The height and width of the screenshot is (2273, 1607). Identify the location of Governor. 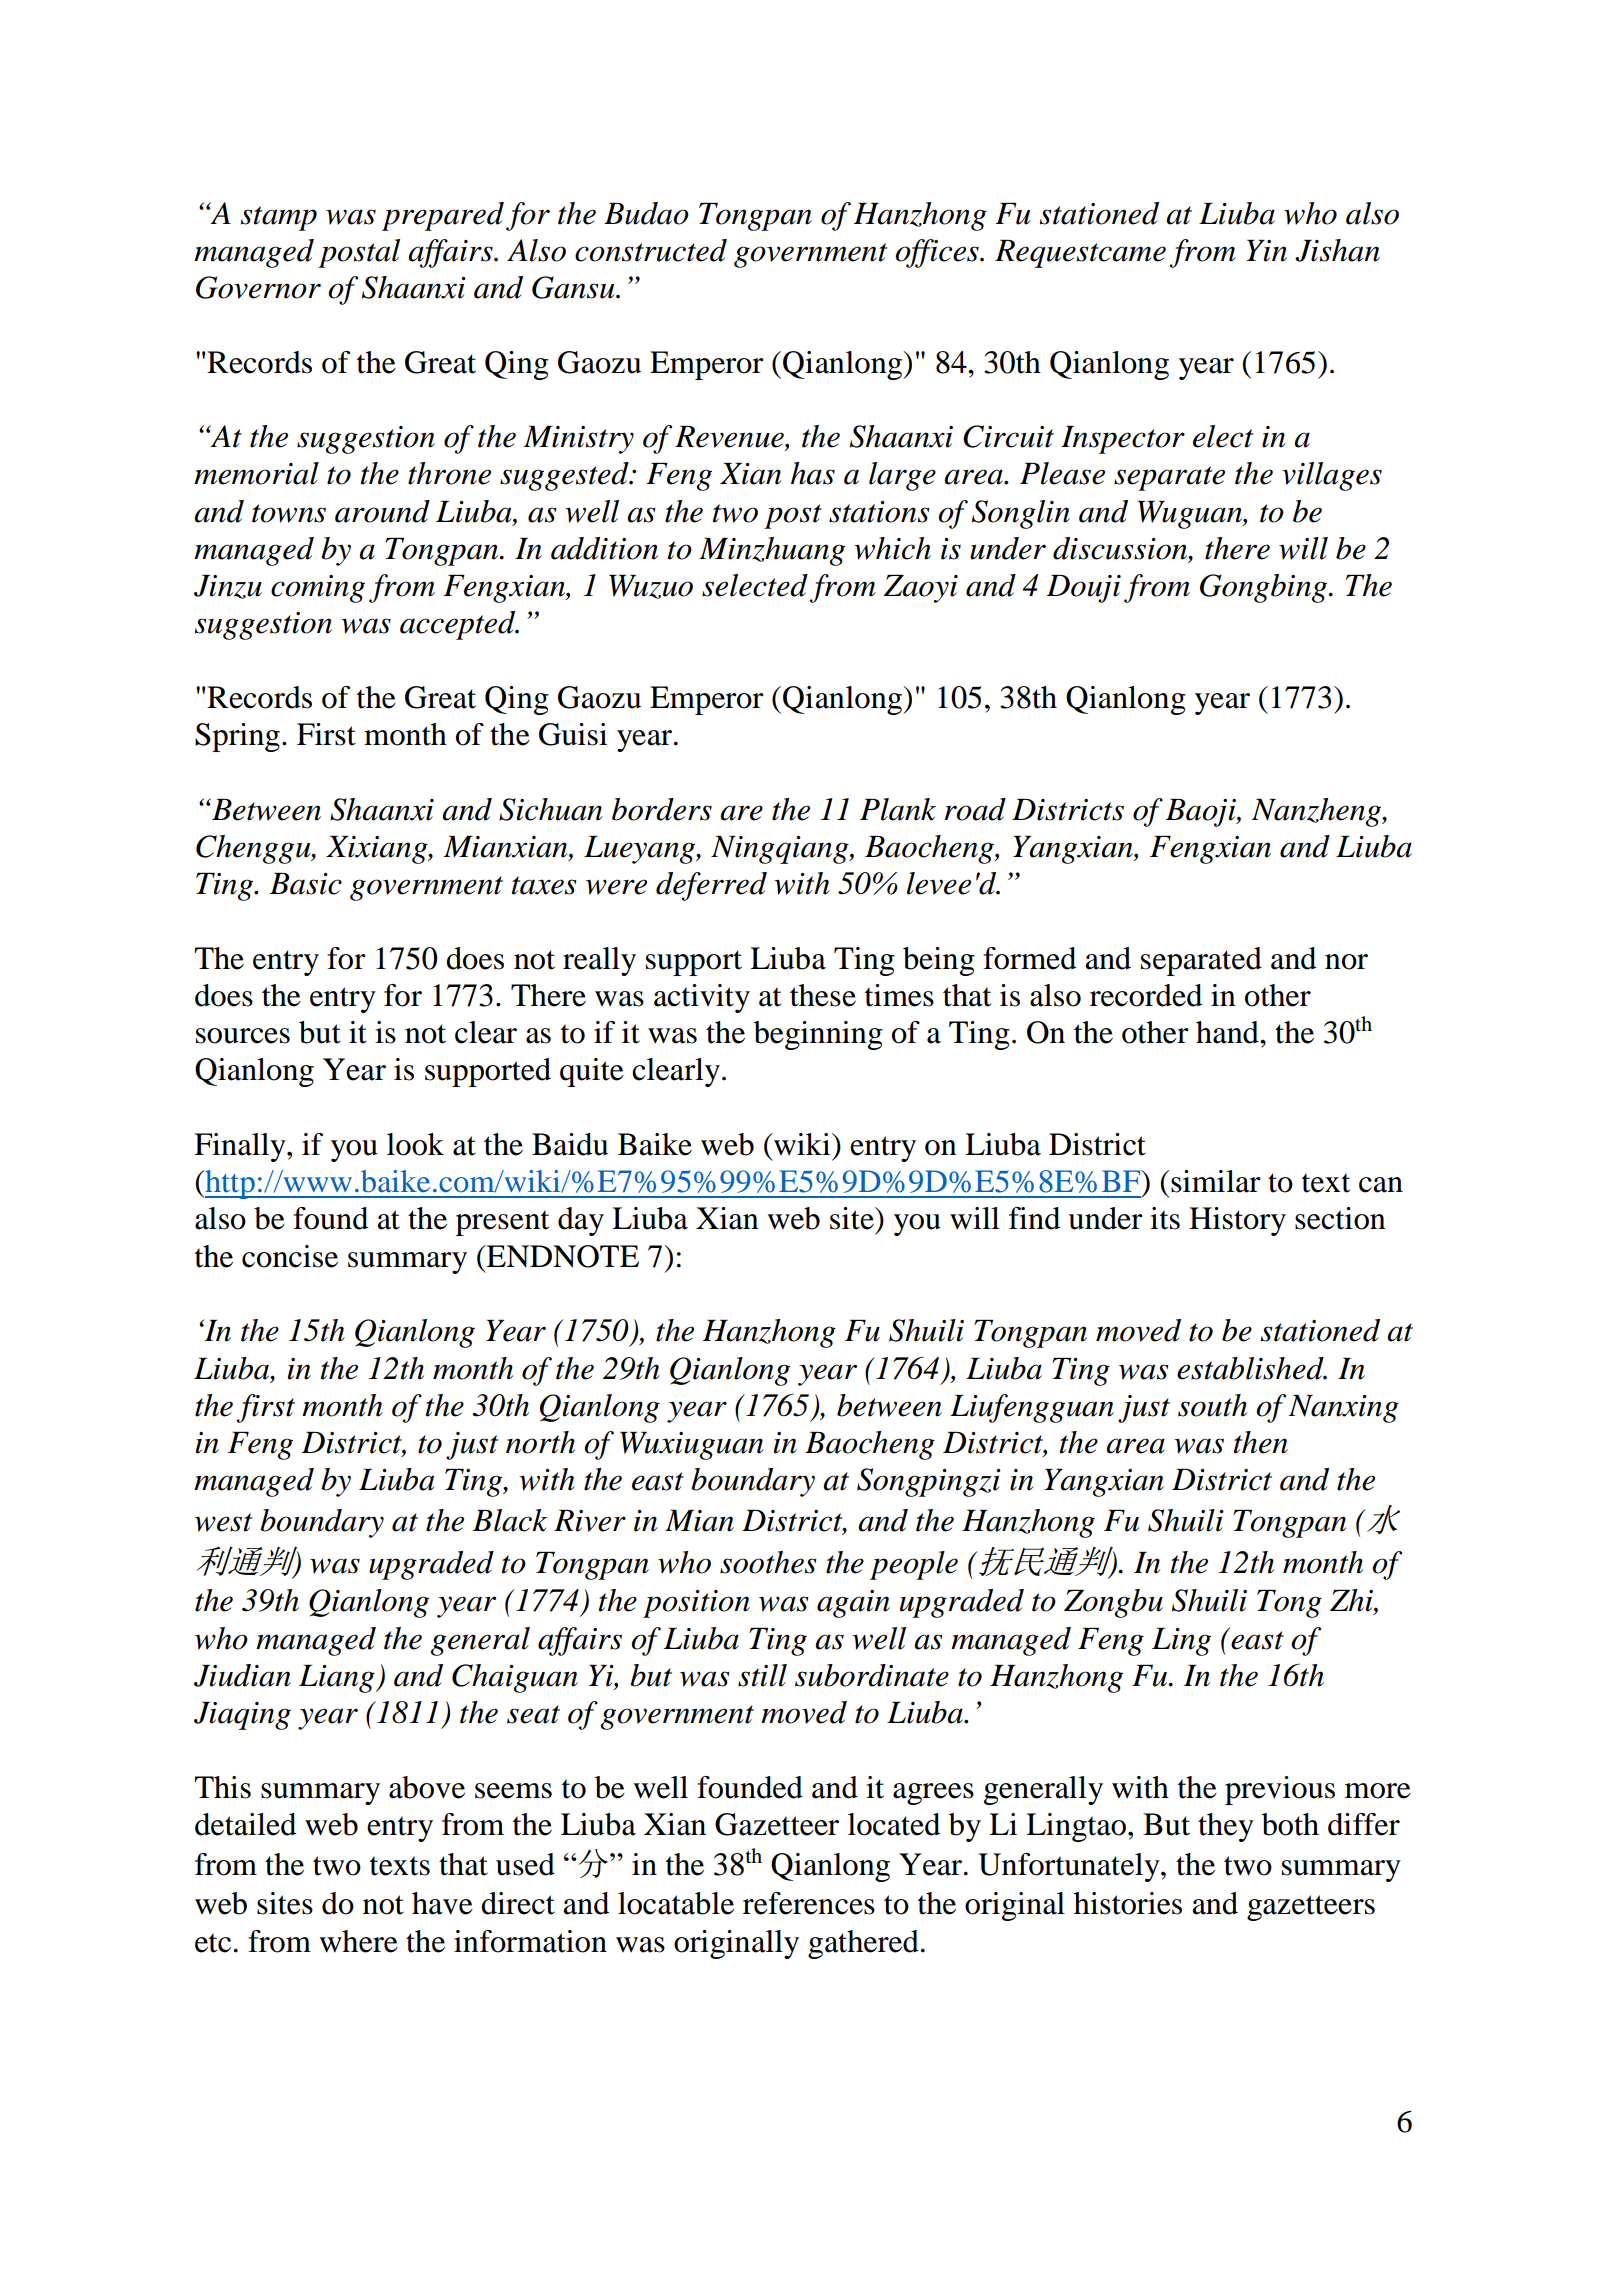
(258, 287).
